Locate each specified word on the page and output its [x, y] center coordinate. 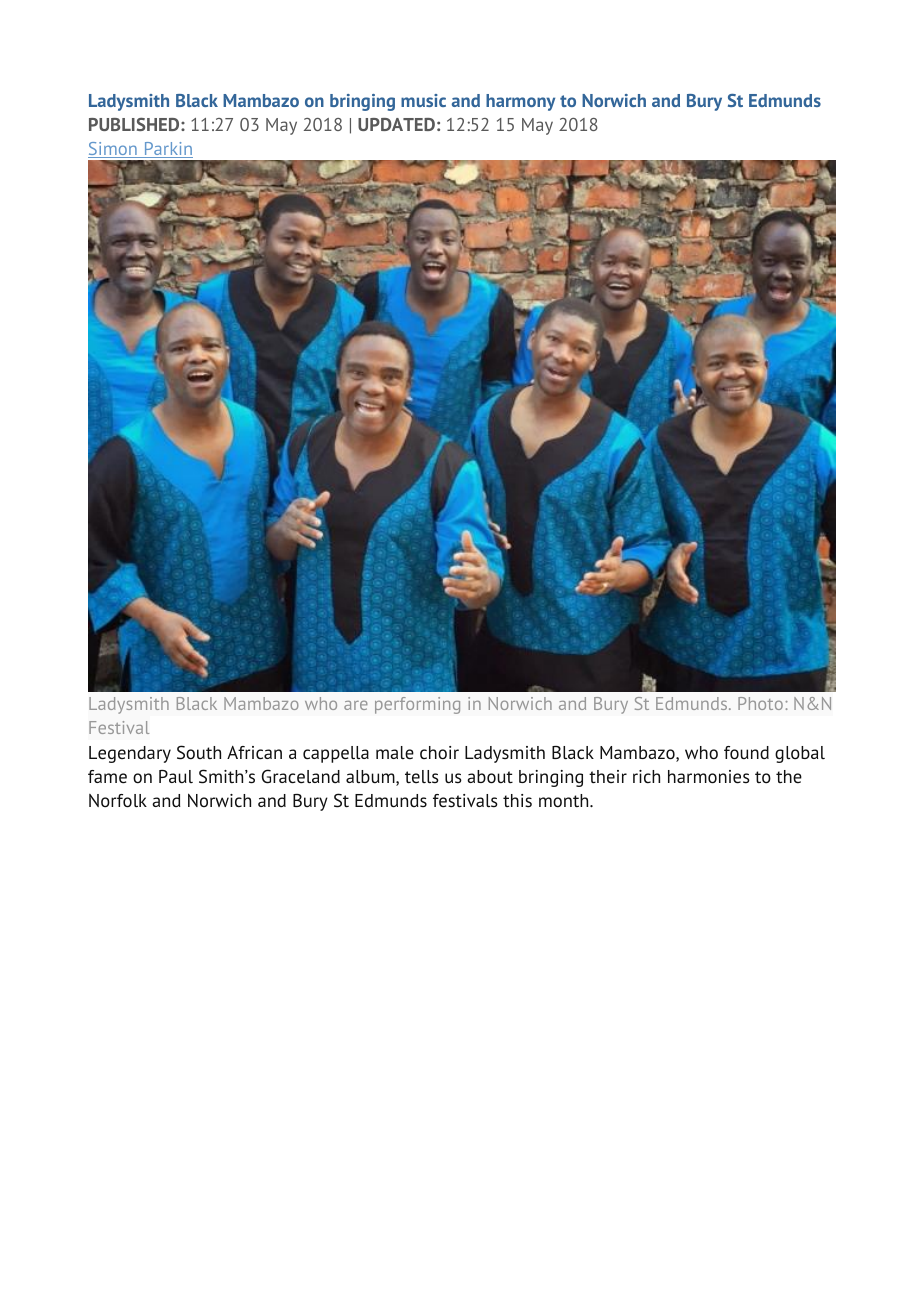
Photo [760, 703]
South [199, 752]
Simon [113, 150]
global [800, 754]
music [423, 100]
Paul [176, 776]
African [254, 752]
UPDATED [396, 124]
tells [422, 777]
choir [439, 753]
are [356, 705]
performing [417, 705]
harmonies [709, 777]
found [746, 753]
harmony [520, 102]
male [395, 753]
